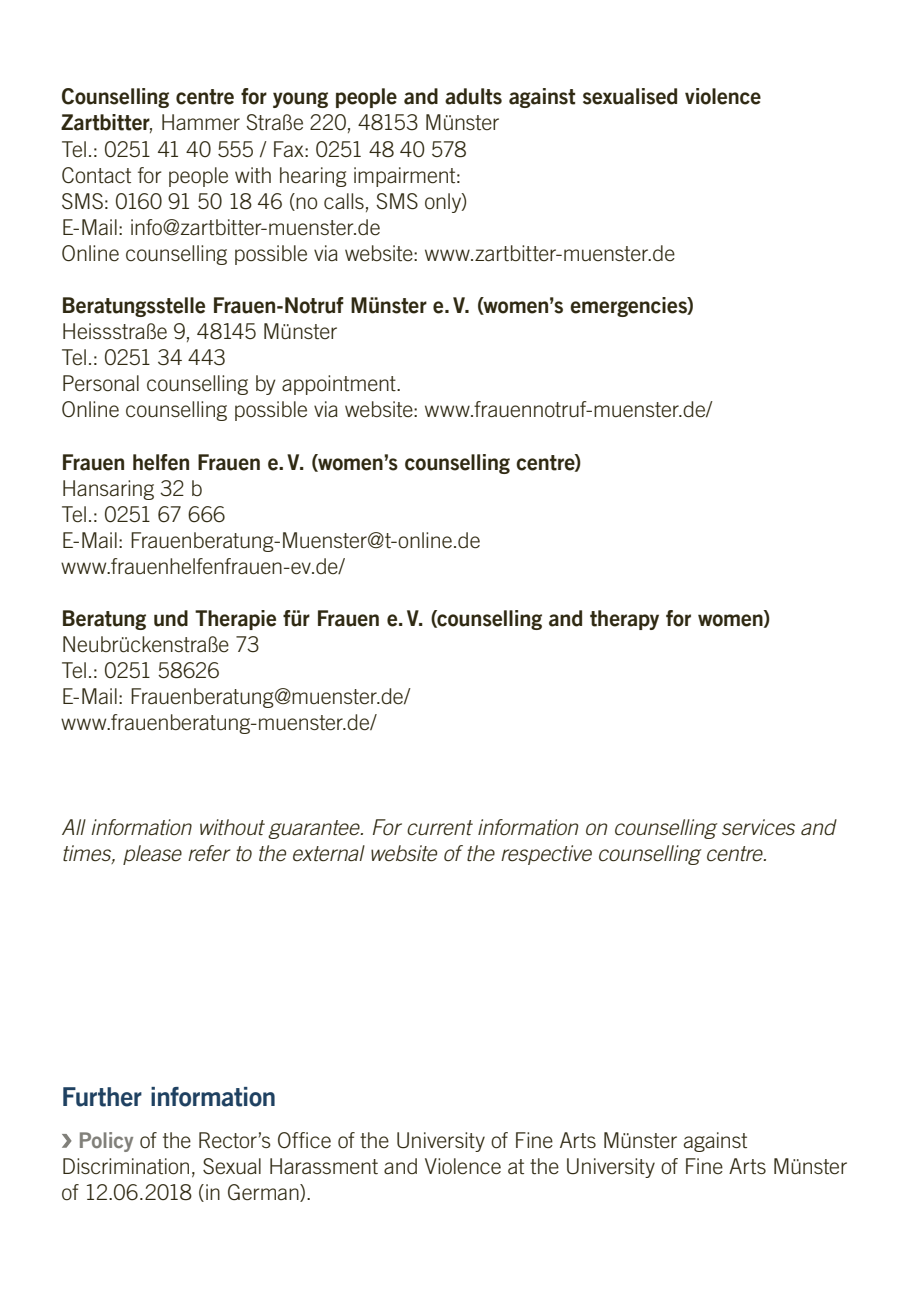  I want to click on und, so click(171, 618).
